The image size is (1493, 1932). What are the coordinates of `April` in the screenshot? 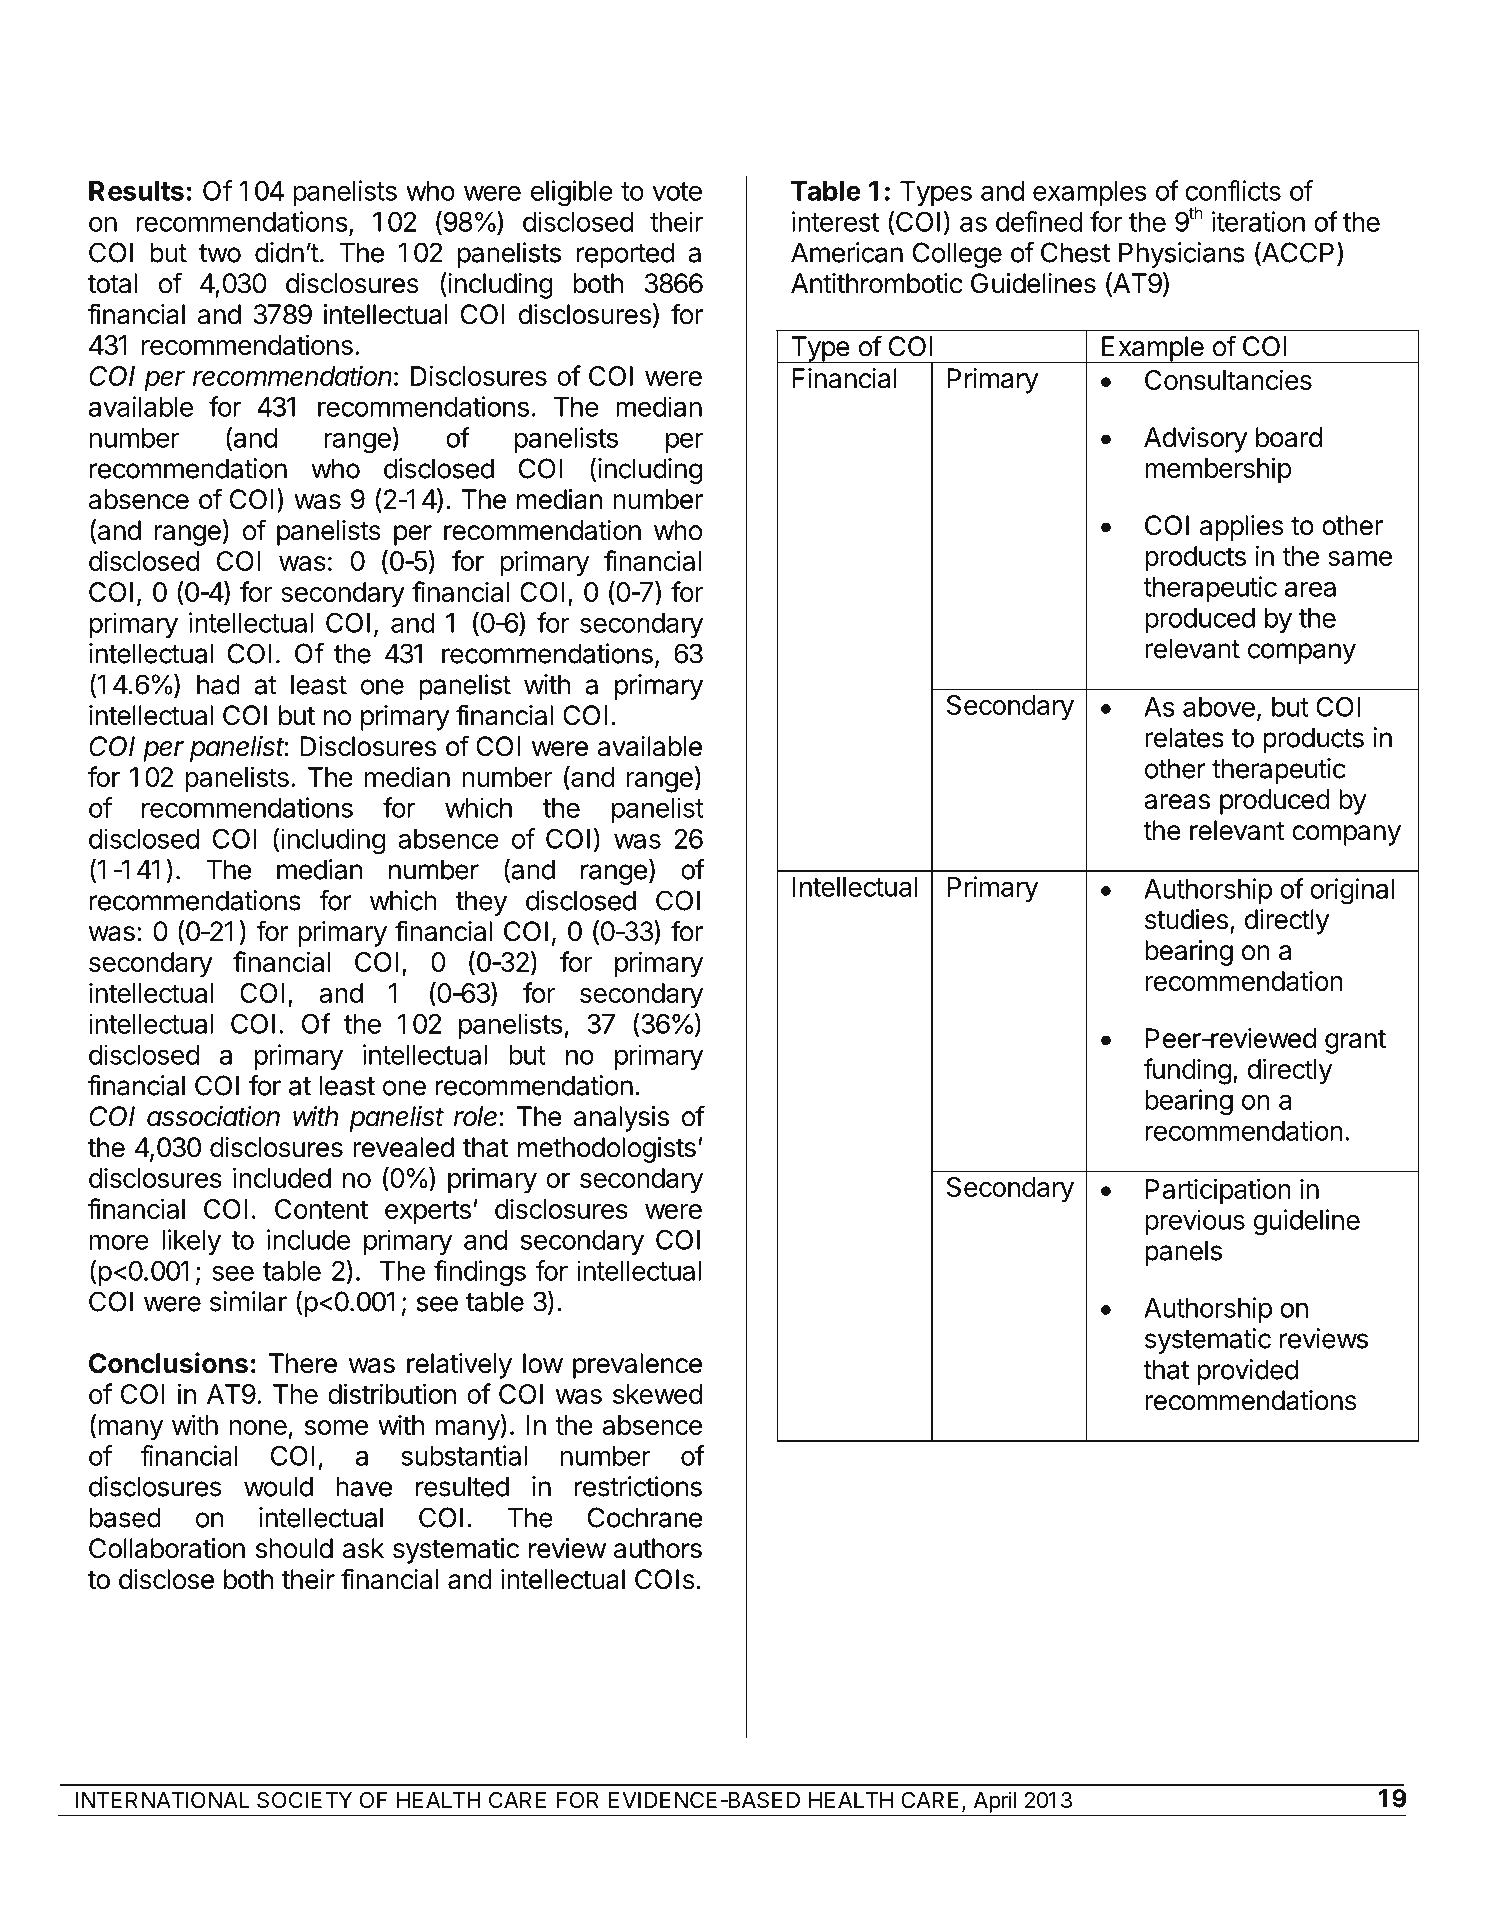 It's located at (995, 1802).
